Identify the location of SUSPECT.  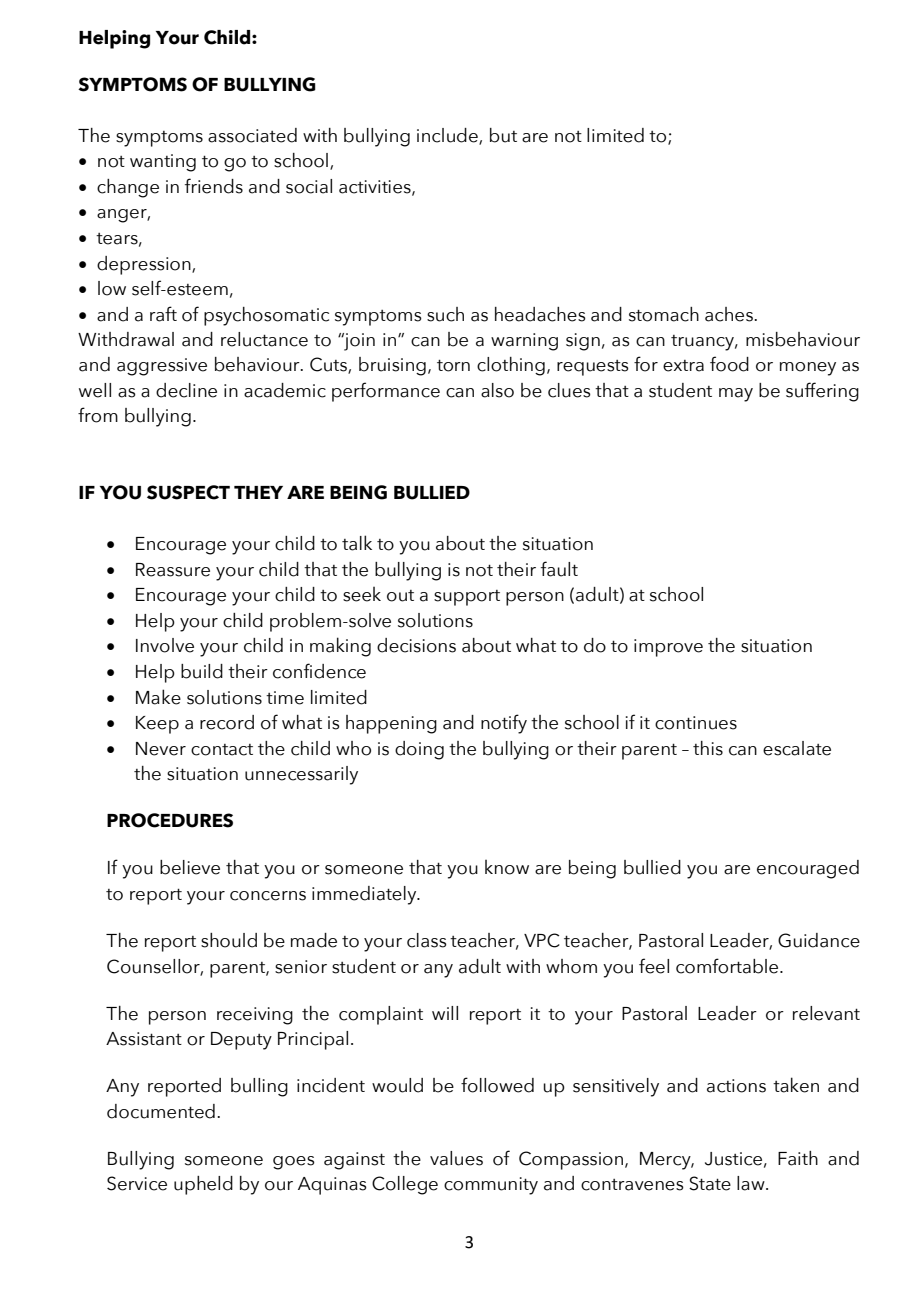
(188, 492).
